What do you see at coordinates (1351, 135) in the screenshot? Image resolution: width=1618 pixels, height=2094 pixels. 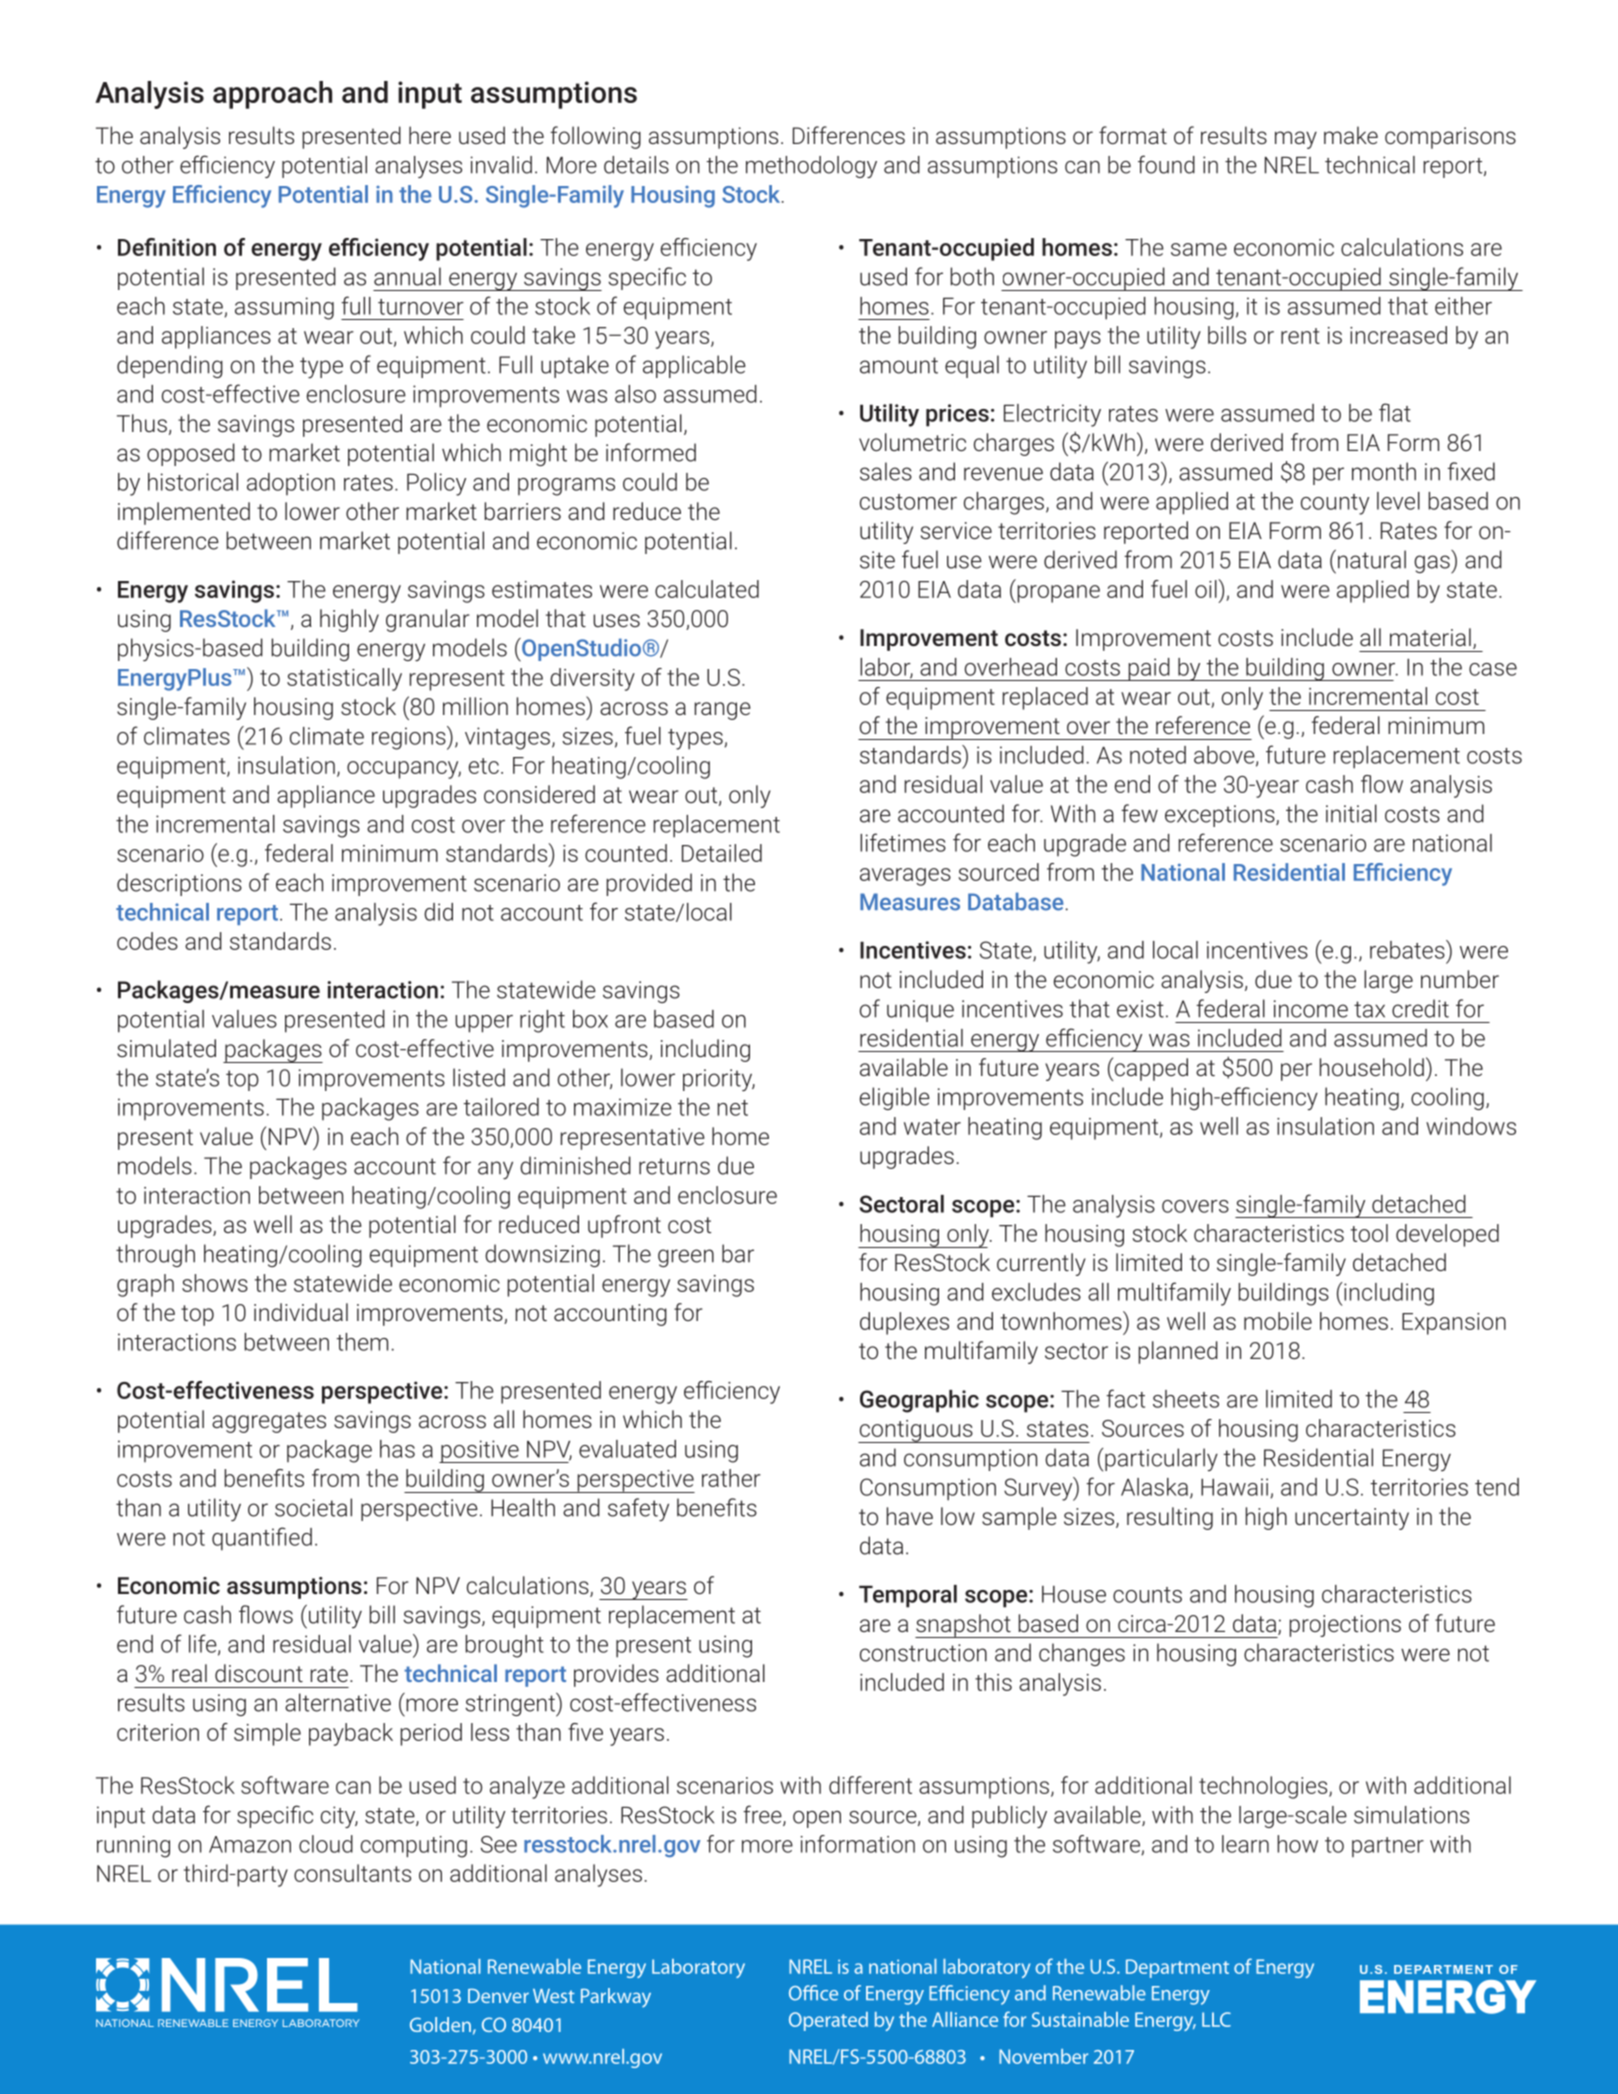 I see `make` at bounding box center [1351, 135].
